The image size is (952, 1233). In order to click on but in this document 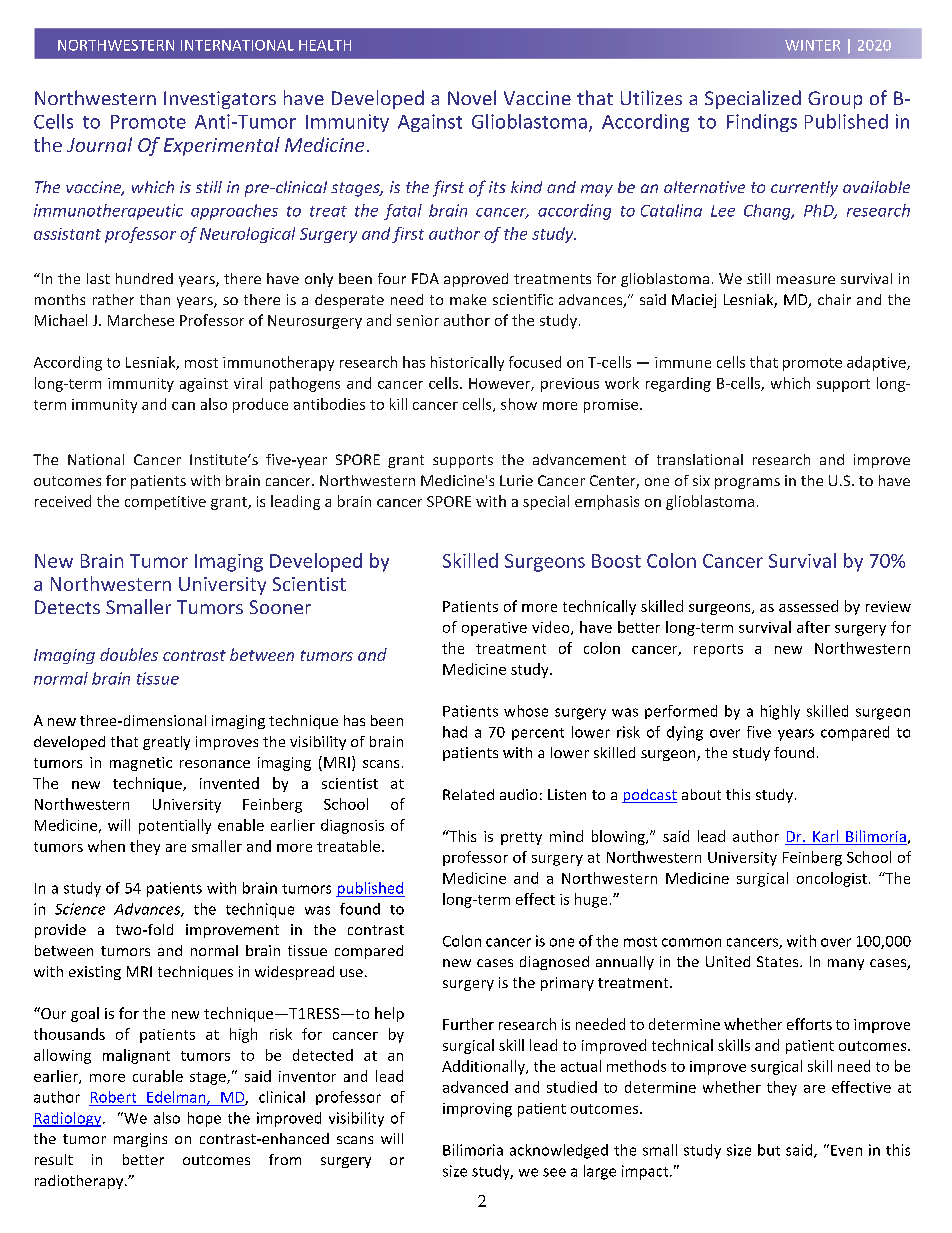, I will do `click(769, 1150)`.
